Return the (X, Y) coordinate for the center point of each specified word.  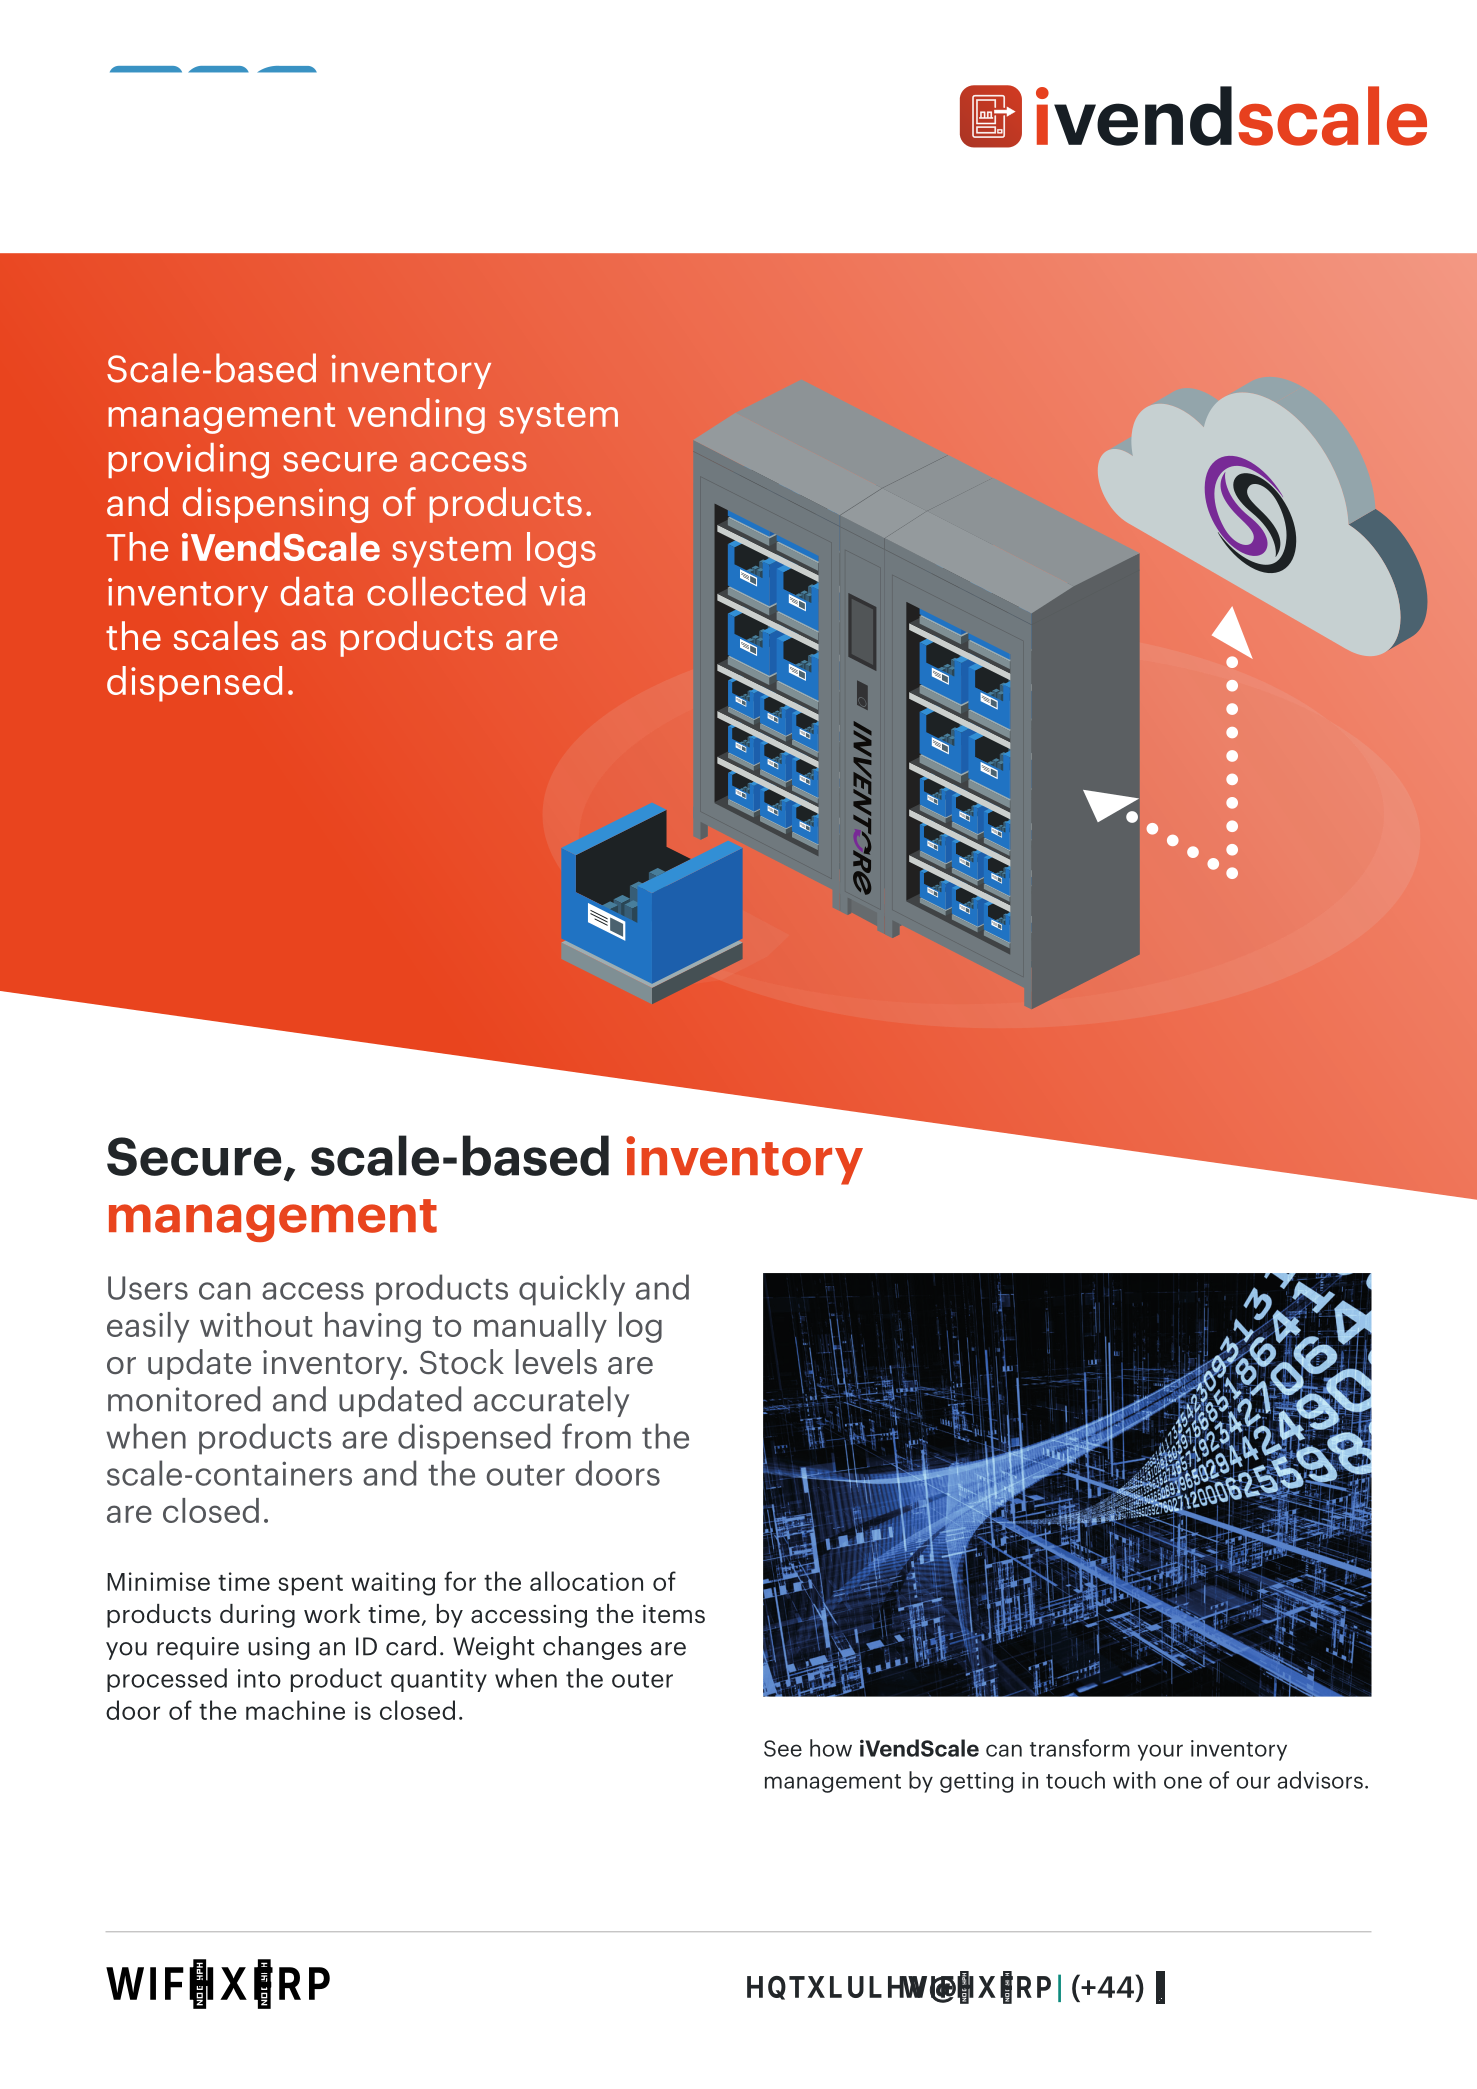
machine (295, 1710)
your (1160, 1752)
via (562, 592)
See (783, 1748)
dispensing (275, 505)
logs (561, 550)
